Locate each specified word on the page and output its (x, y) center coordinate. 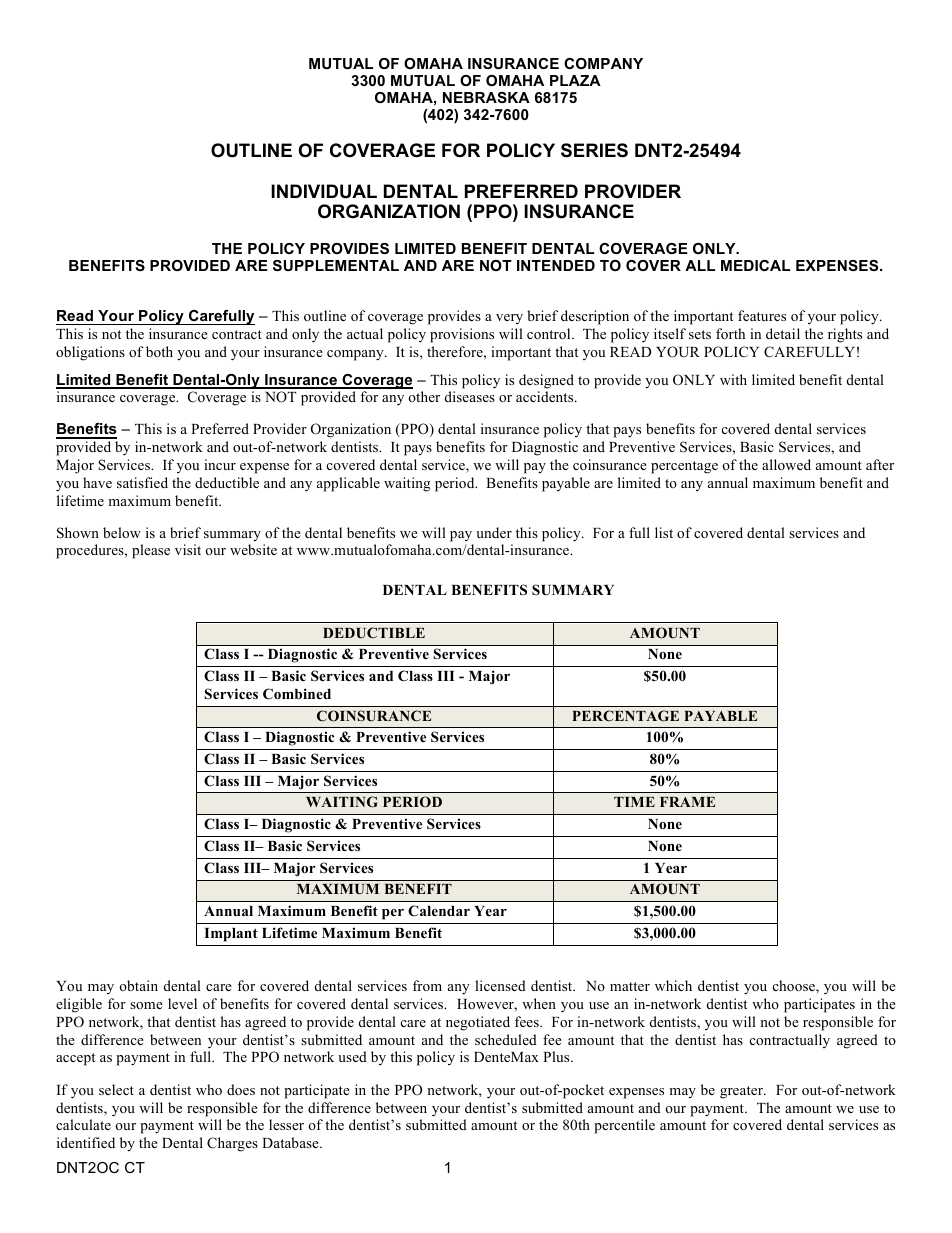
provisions (462, 335)
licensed (500, 985)
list (664, 532)
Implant (231, 935)
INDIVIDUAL (324, 191)
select (116, 1089)
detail (783, 333)
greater (742, 1092)
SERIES (594, 150)
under (494, 532)
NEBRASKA (486, 97)
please (151, 551)
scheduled (506, 1039)
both (159, 351)
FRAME (687, 802)
